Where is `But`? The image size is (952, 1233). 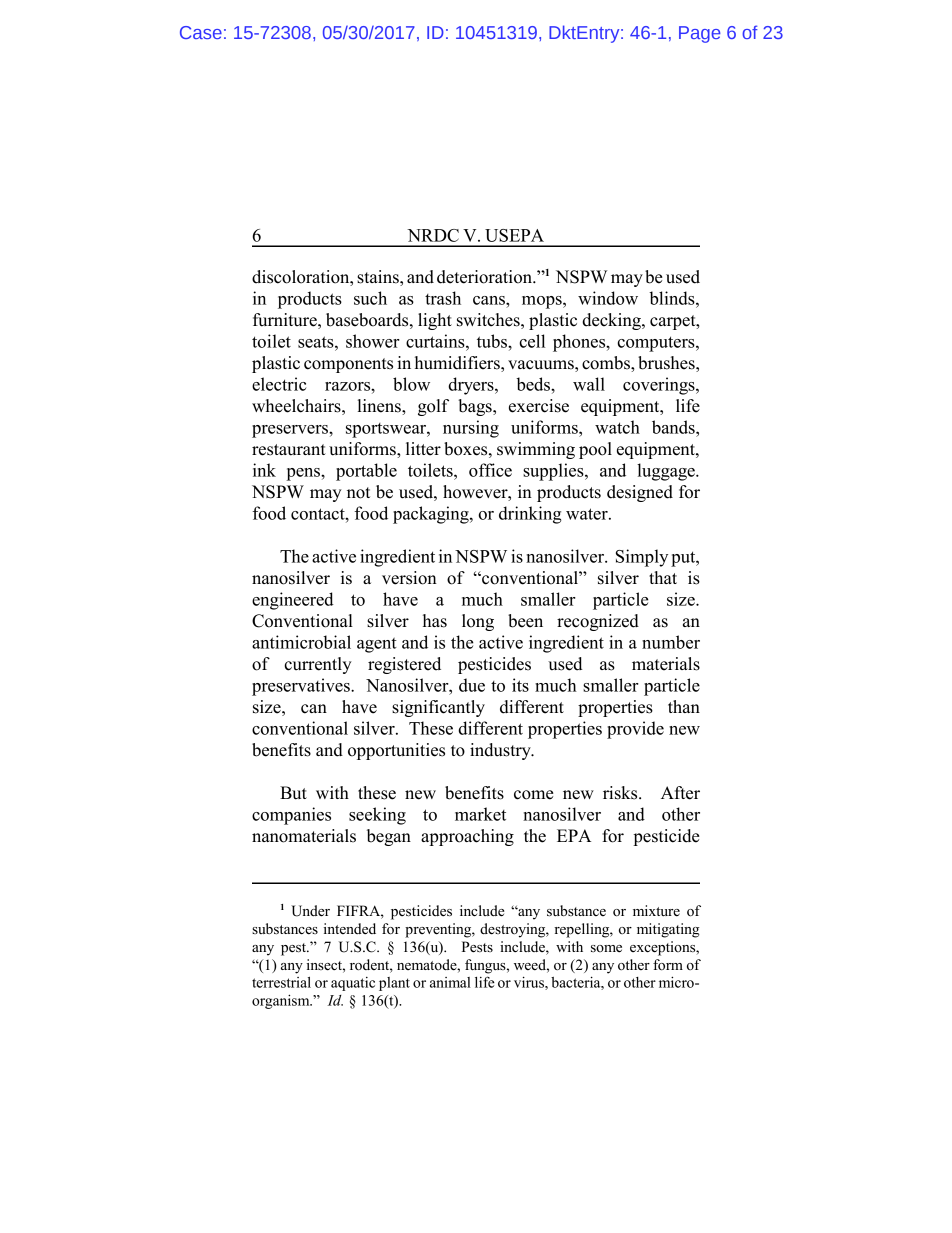
But is located at coordinates (293, 793).
